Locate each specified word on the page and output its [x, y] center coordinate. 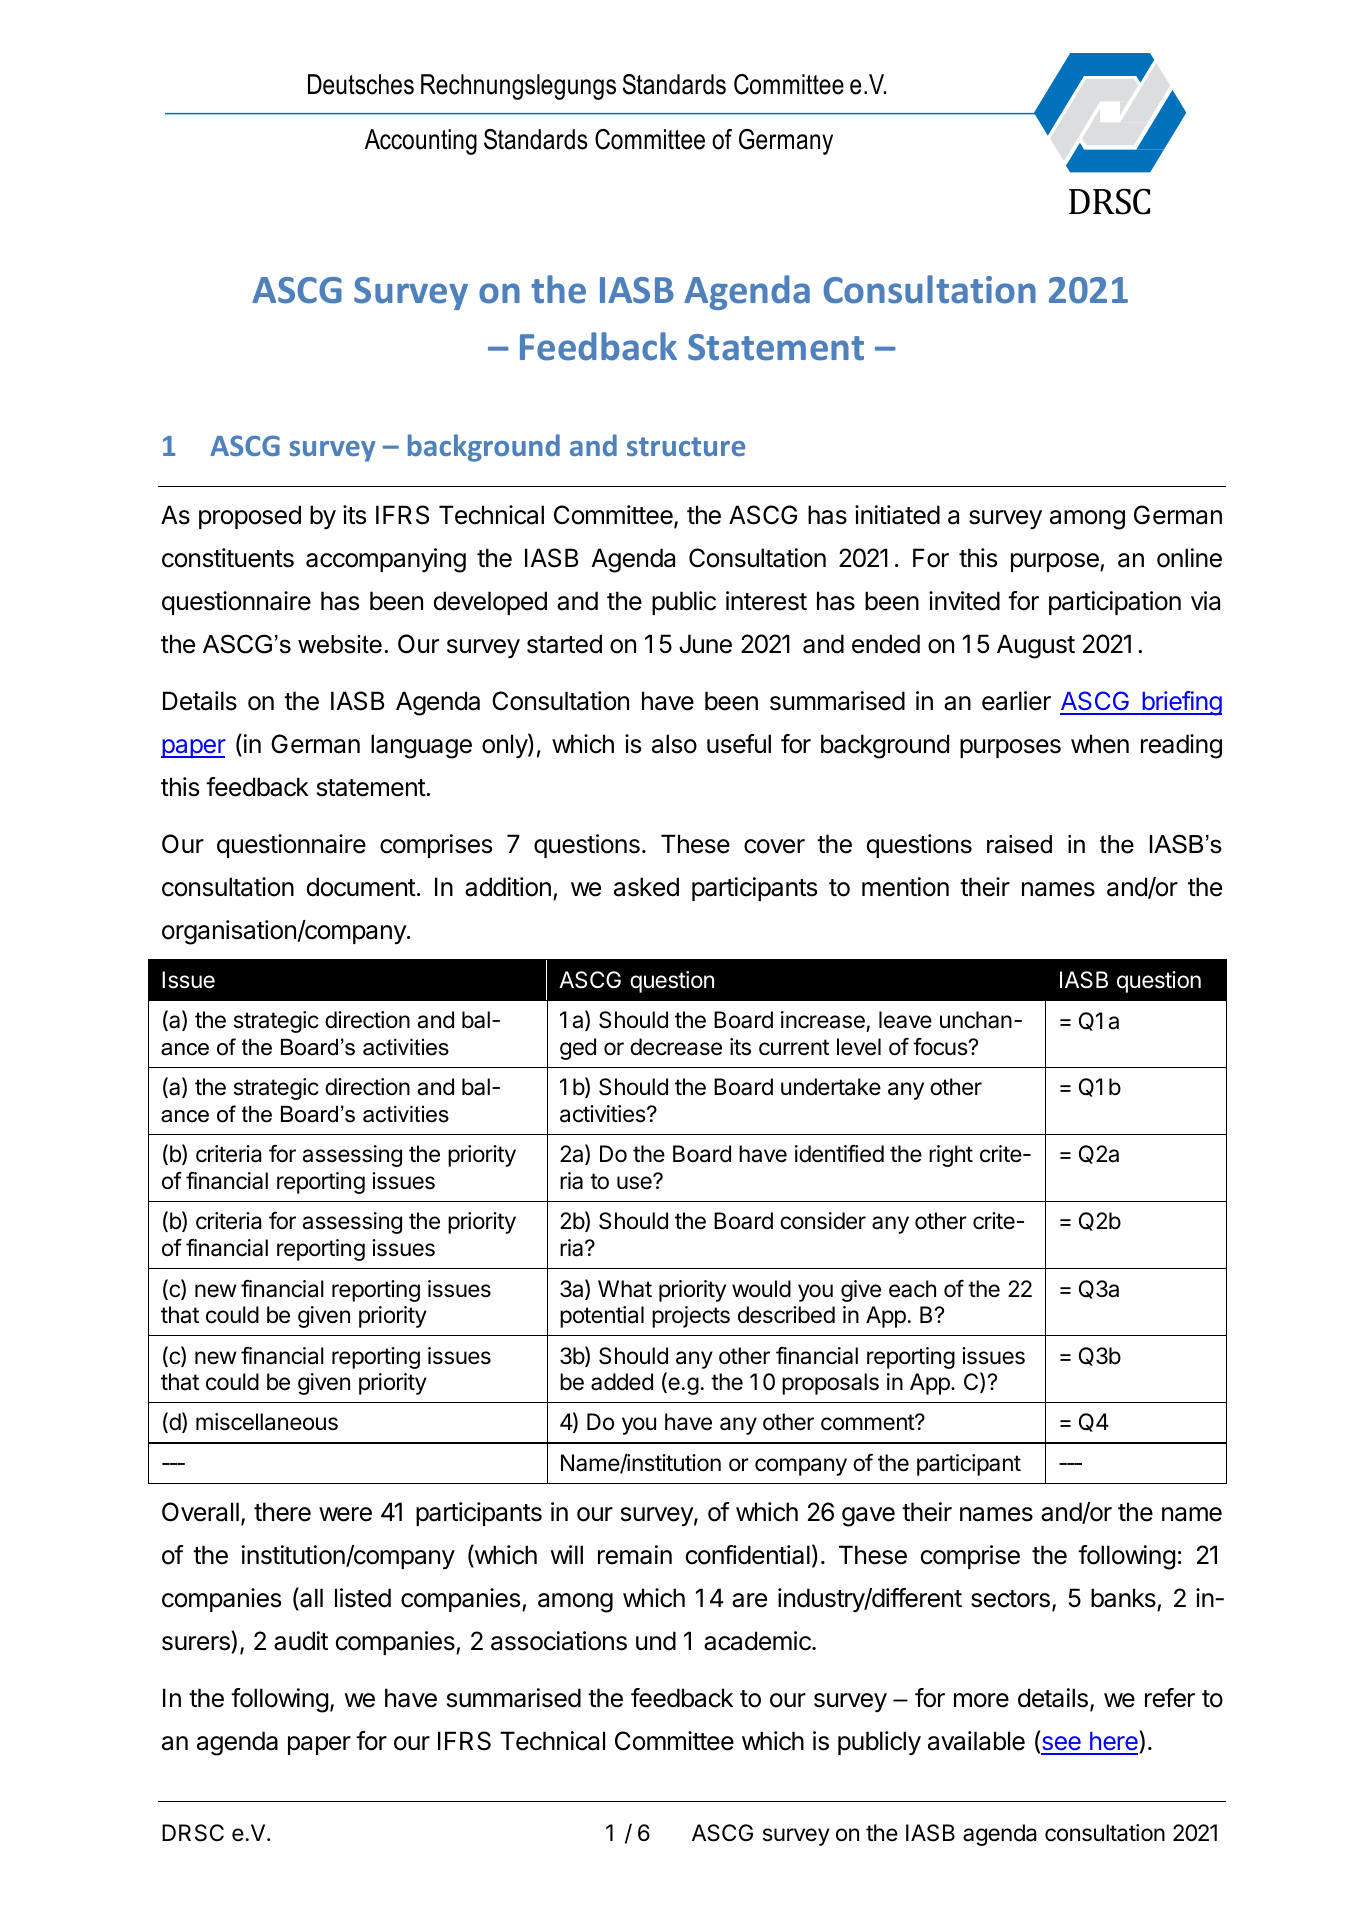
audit [301, 1641]
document [361, 887]
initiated [897, 515]
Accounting [421, 142]
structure [686, 446]
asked [646, 887]
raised [1019, 844]
